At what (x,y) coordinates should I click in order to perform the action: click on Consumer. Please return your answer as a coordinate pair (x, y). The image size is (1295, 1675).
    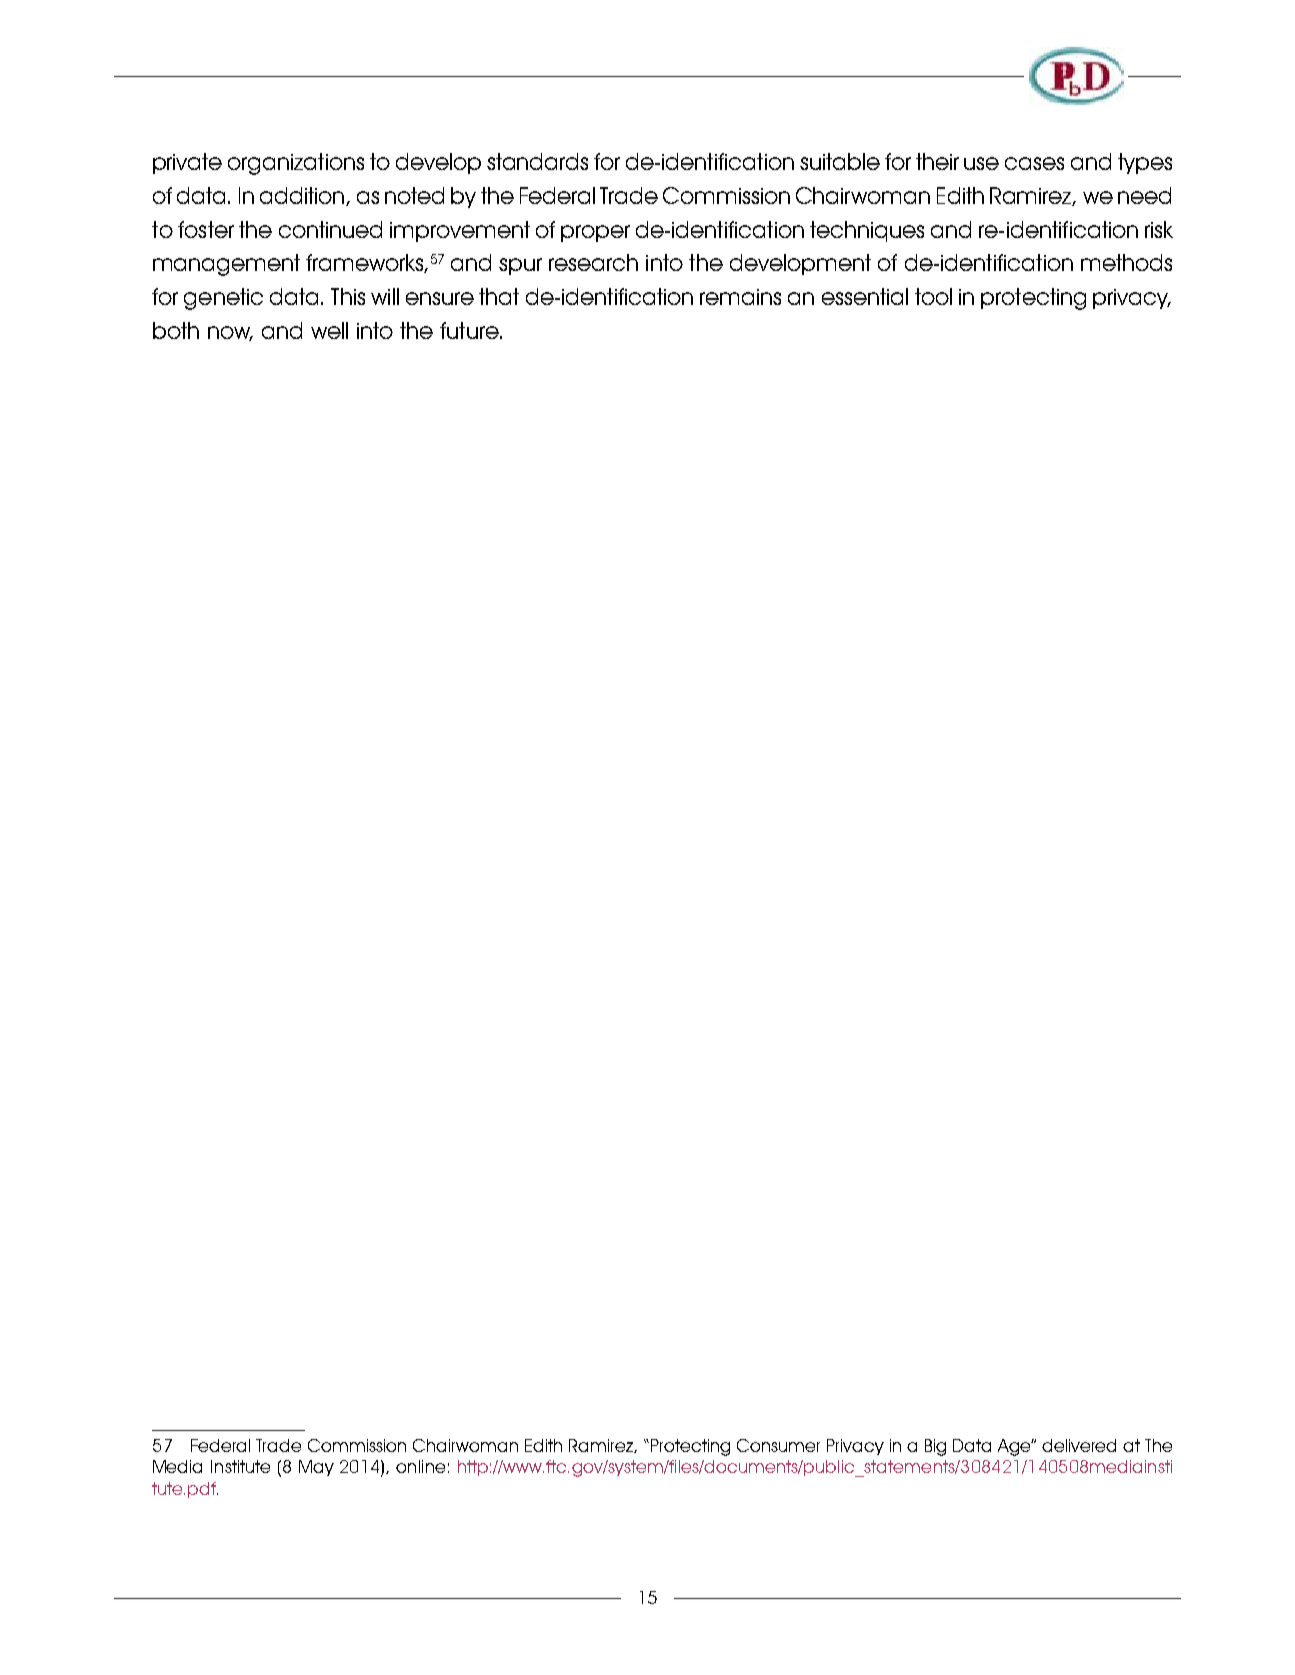
    Looking at the image, I should click on (778, 1445).
